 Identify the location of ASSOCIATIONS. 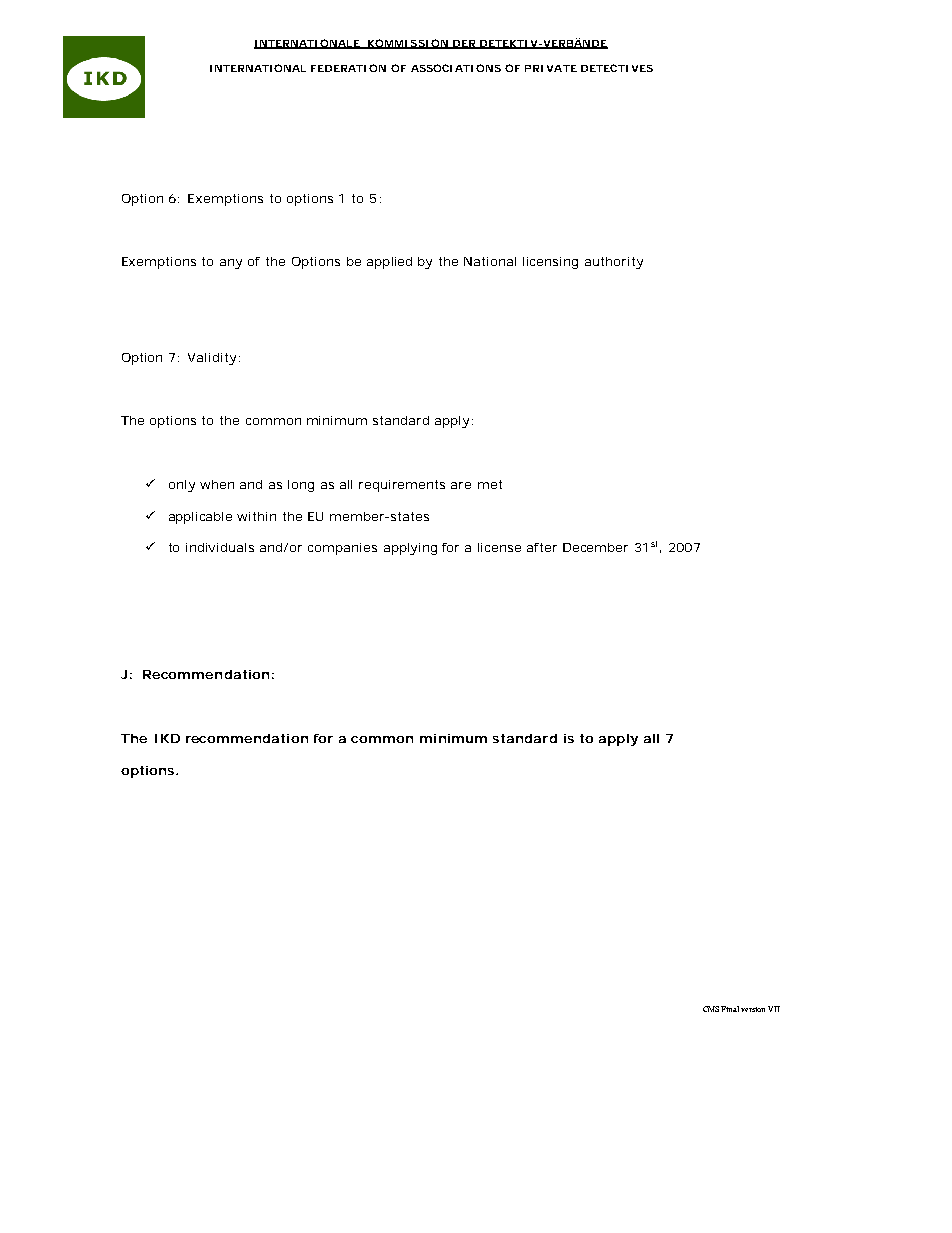
(456, 68).
